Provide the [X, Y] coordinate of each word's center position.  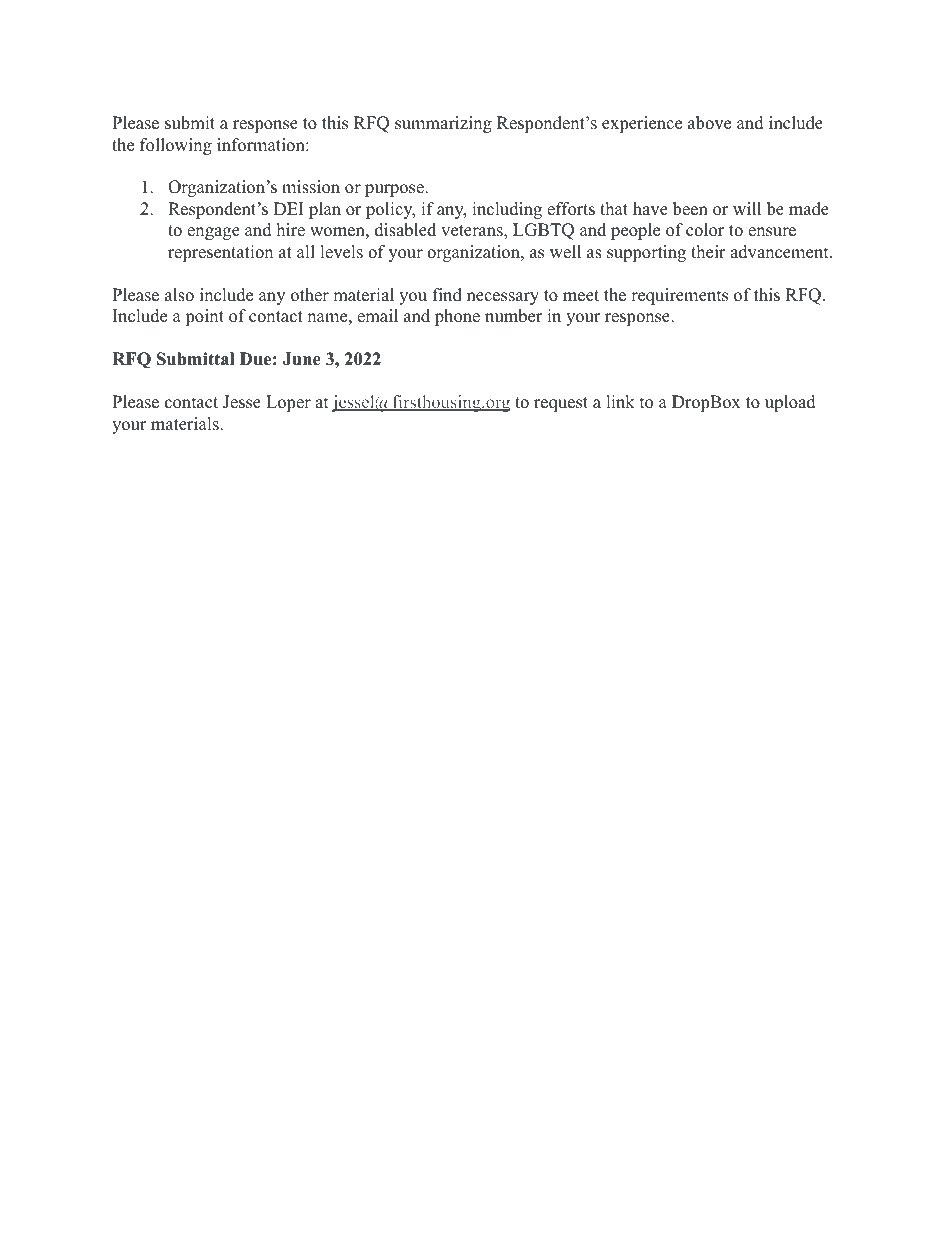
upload [790, 403]
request [561, 404]
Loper [288, 403]
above [709, 123]
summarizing [443, 124]
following [176, 146]
